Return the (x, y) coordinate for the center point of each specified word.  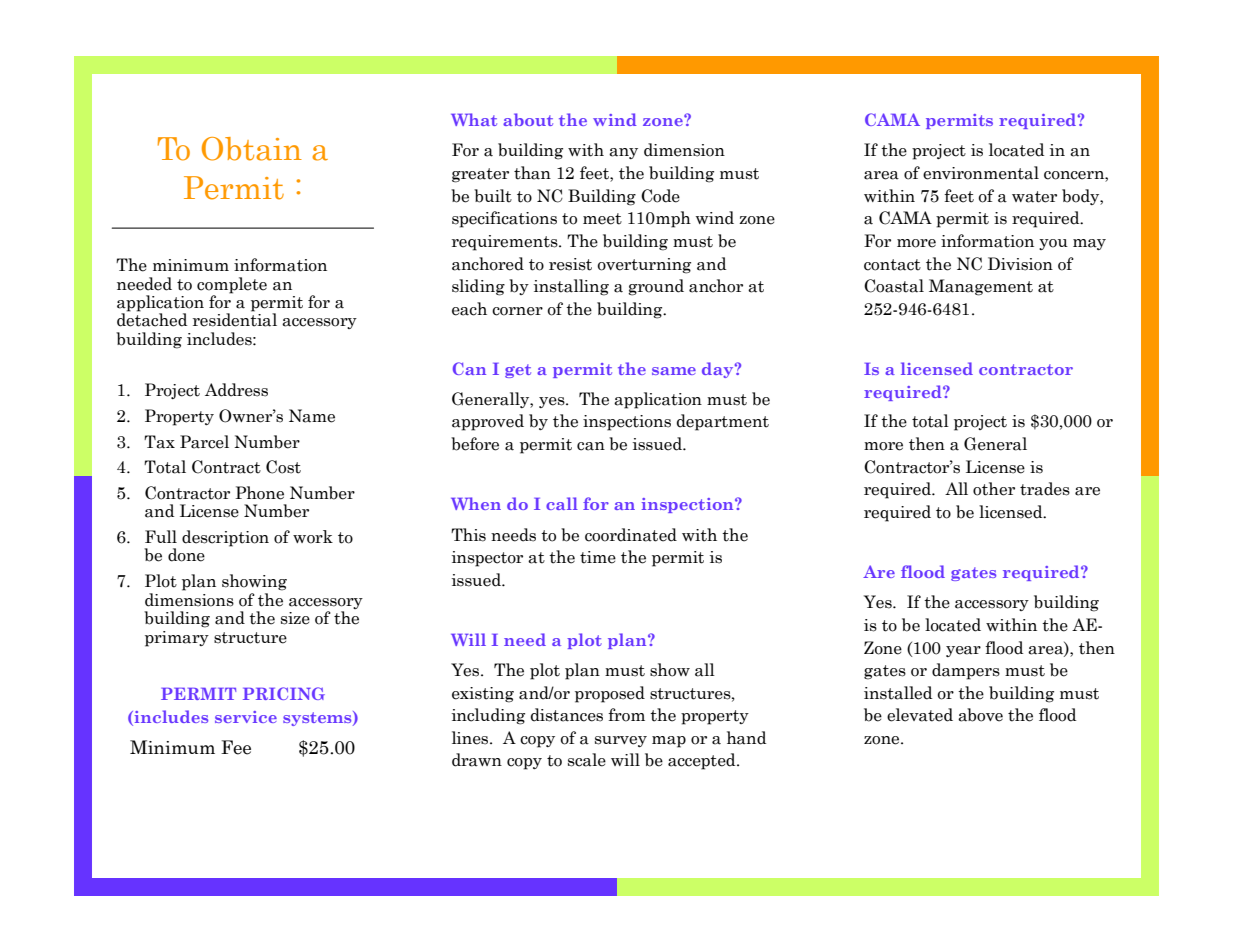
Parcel (204, 442)
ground (656, 287)
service (246, 717)
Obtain (252, 149)
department (723, 422)
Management (981, 287)
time (598, 557)
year (963, 651)
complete (232, 285)
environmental (981, 173)
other (994, 489)
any (623, 153)
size (295, 618)
